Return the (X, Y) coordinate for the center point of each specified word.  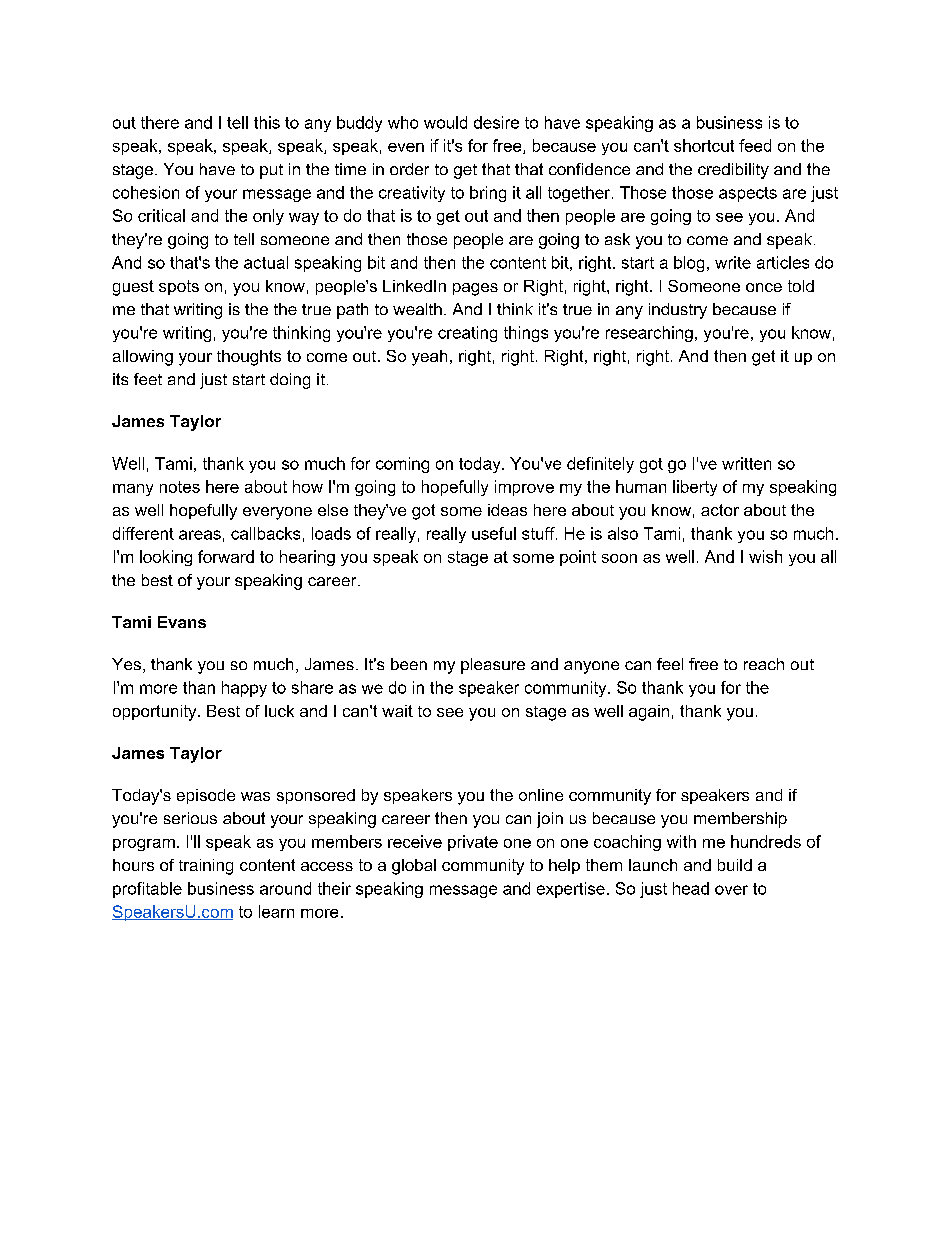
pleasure (493, 666)
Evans (182, 622)
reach (764, 664)
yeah (429, 358)
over (731, 890)
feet (148, 379)
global (414, 867)
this (267, 122)
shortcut (704, 145)
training (206, 867)
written (746, 463)
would (445, 122)
